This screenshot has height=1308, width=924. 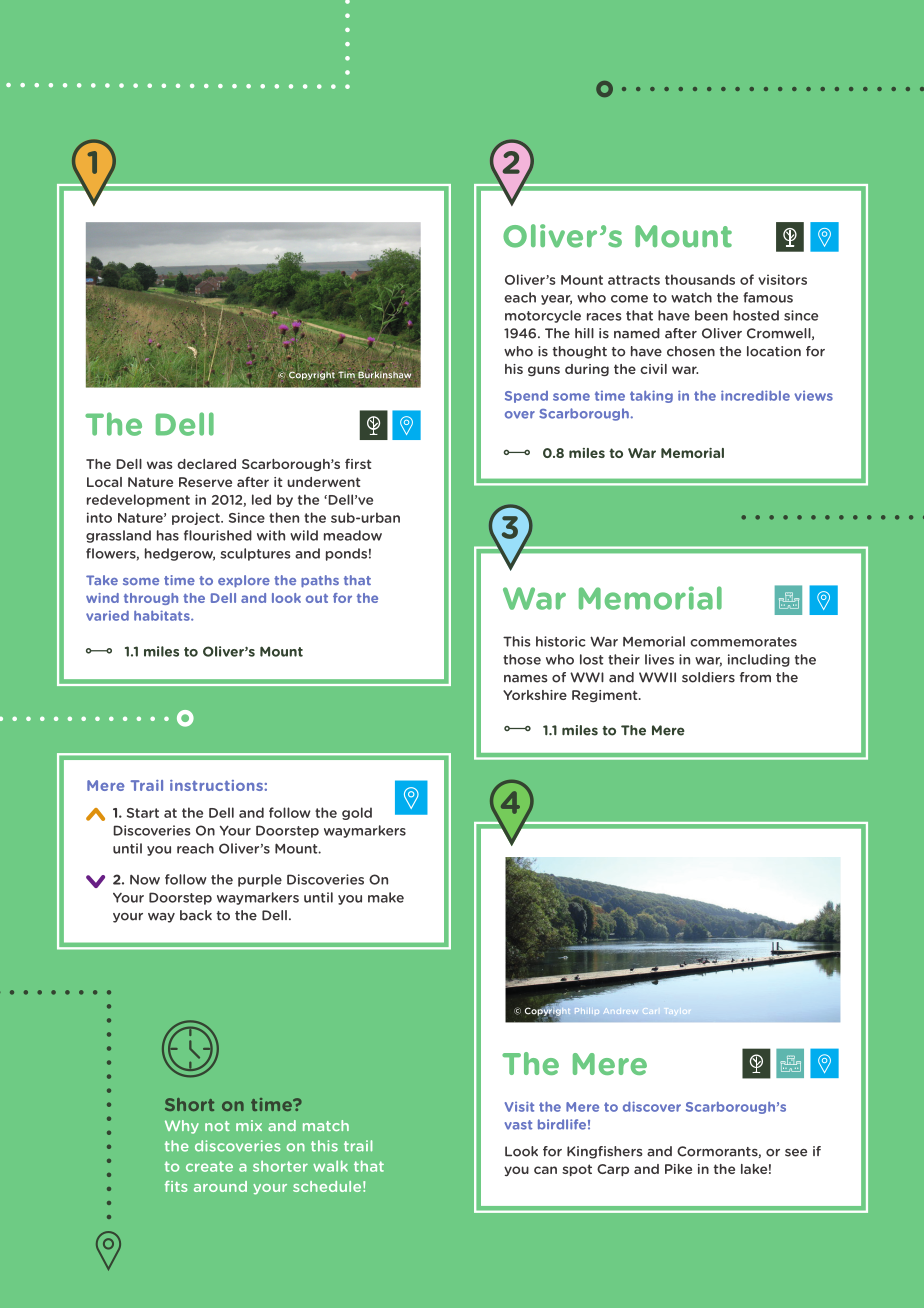 I want to click on declared, so click(x=206, y=464).
